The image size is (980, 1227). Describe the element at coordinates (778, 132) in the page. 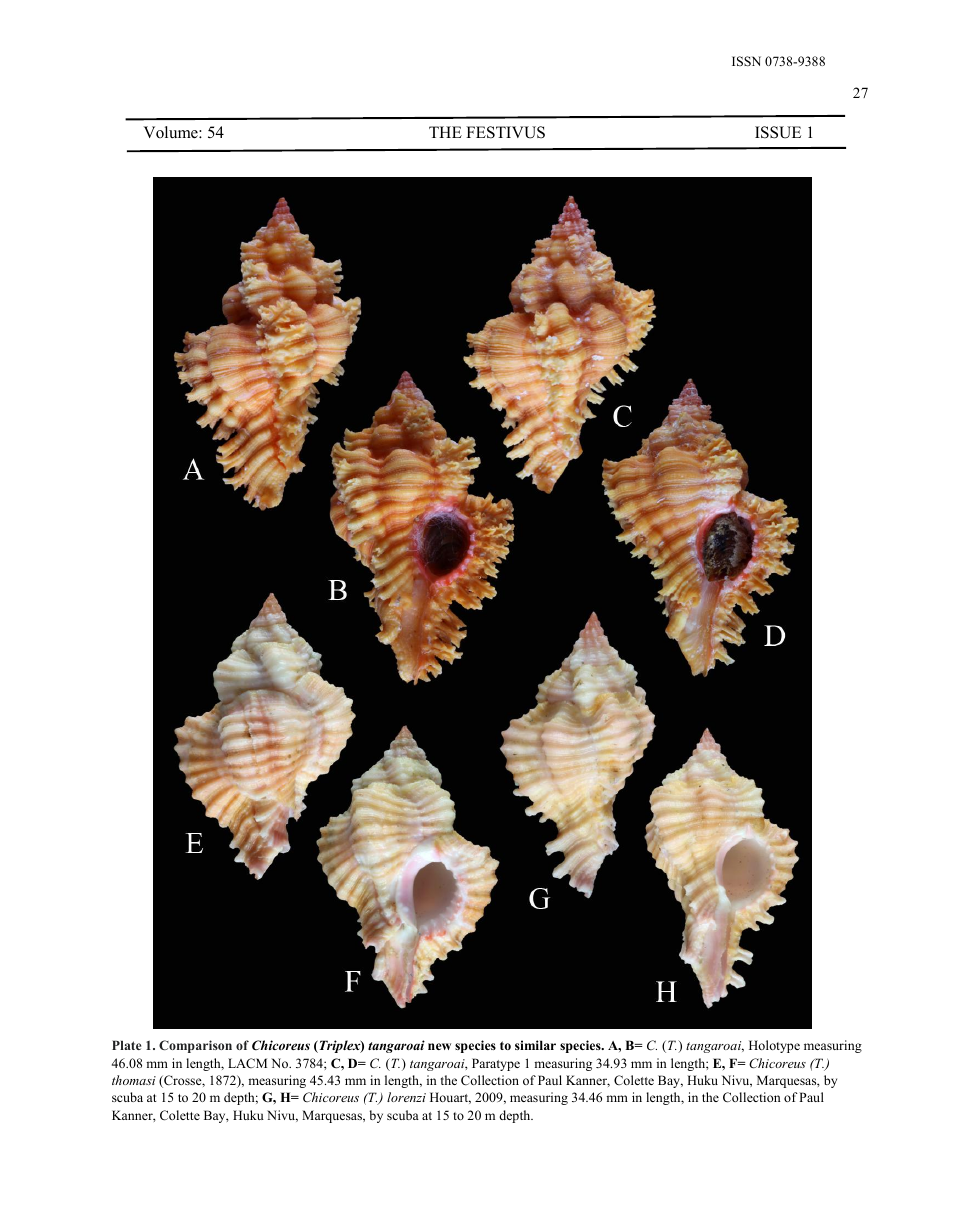

I see `ISSUE` at that location.
